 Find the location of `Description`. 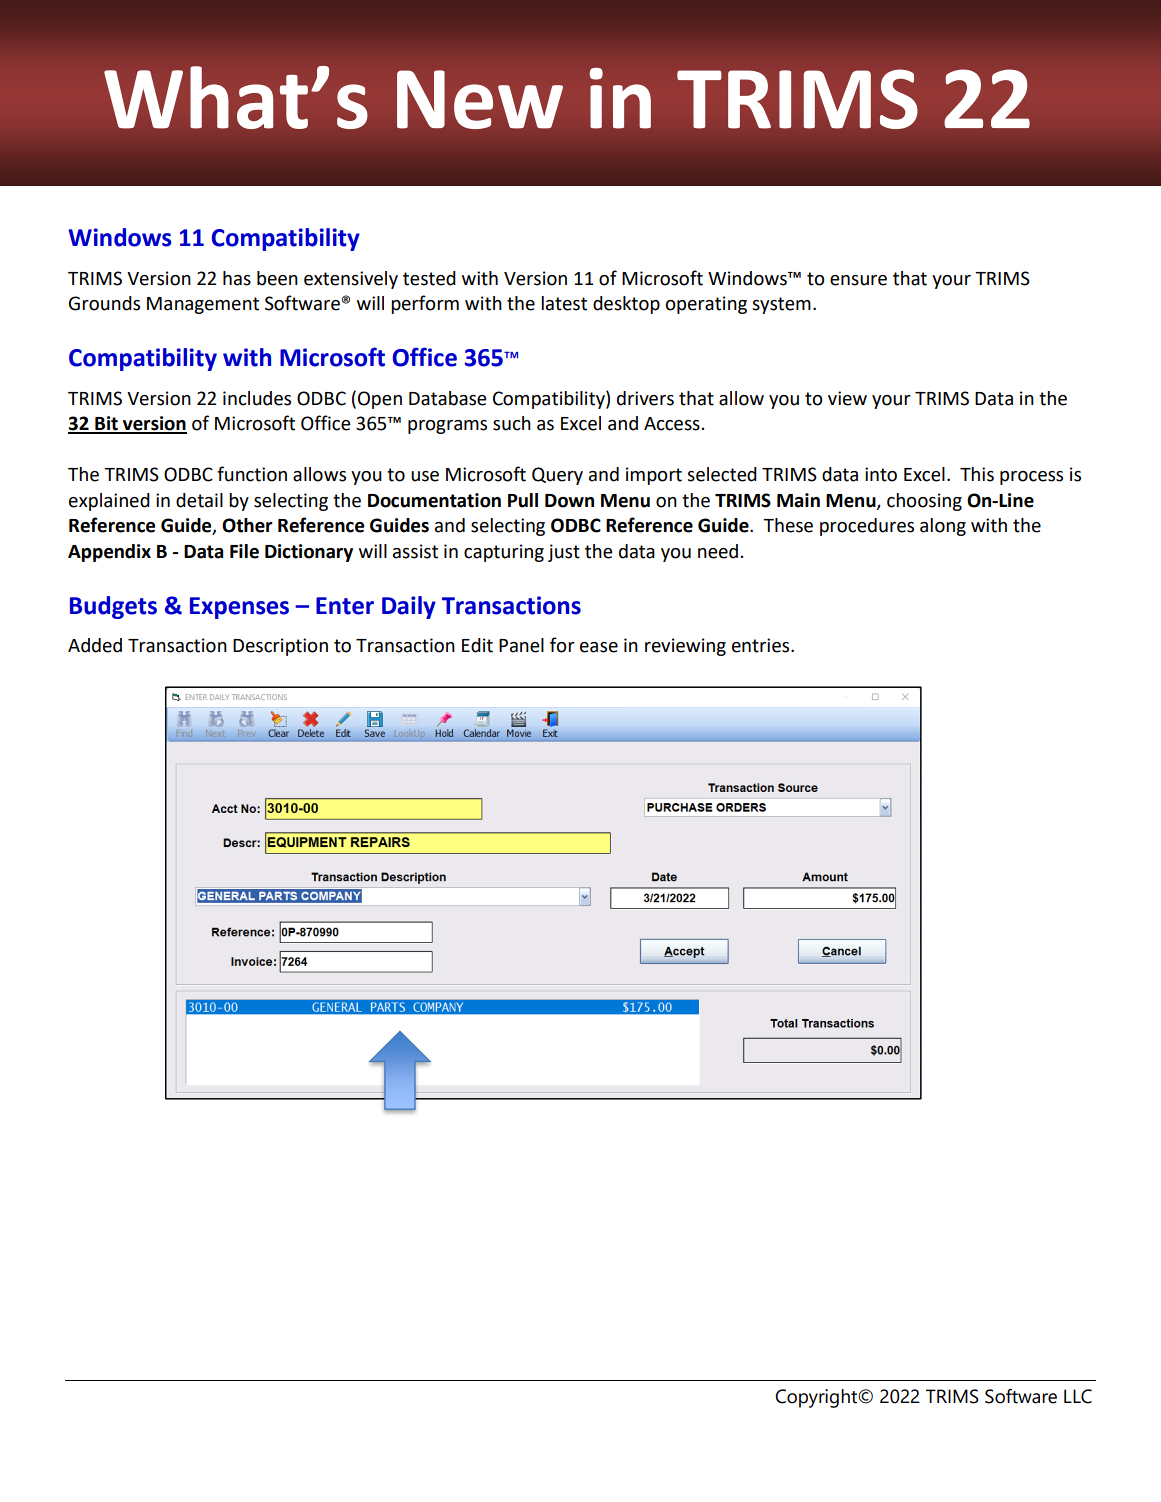

Description is located at coordinates (280, 647).
